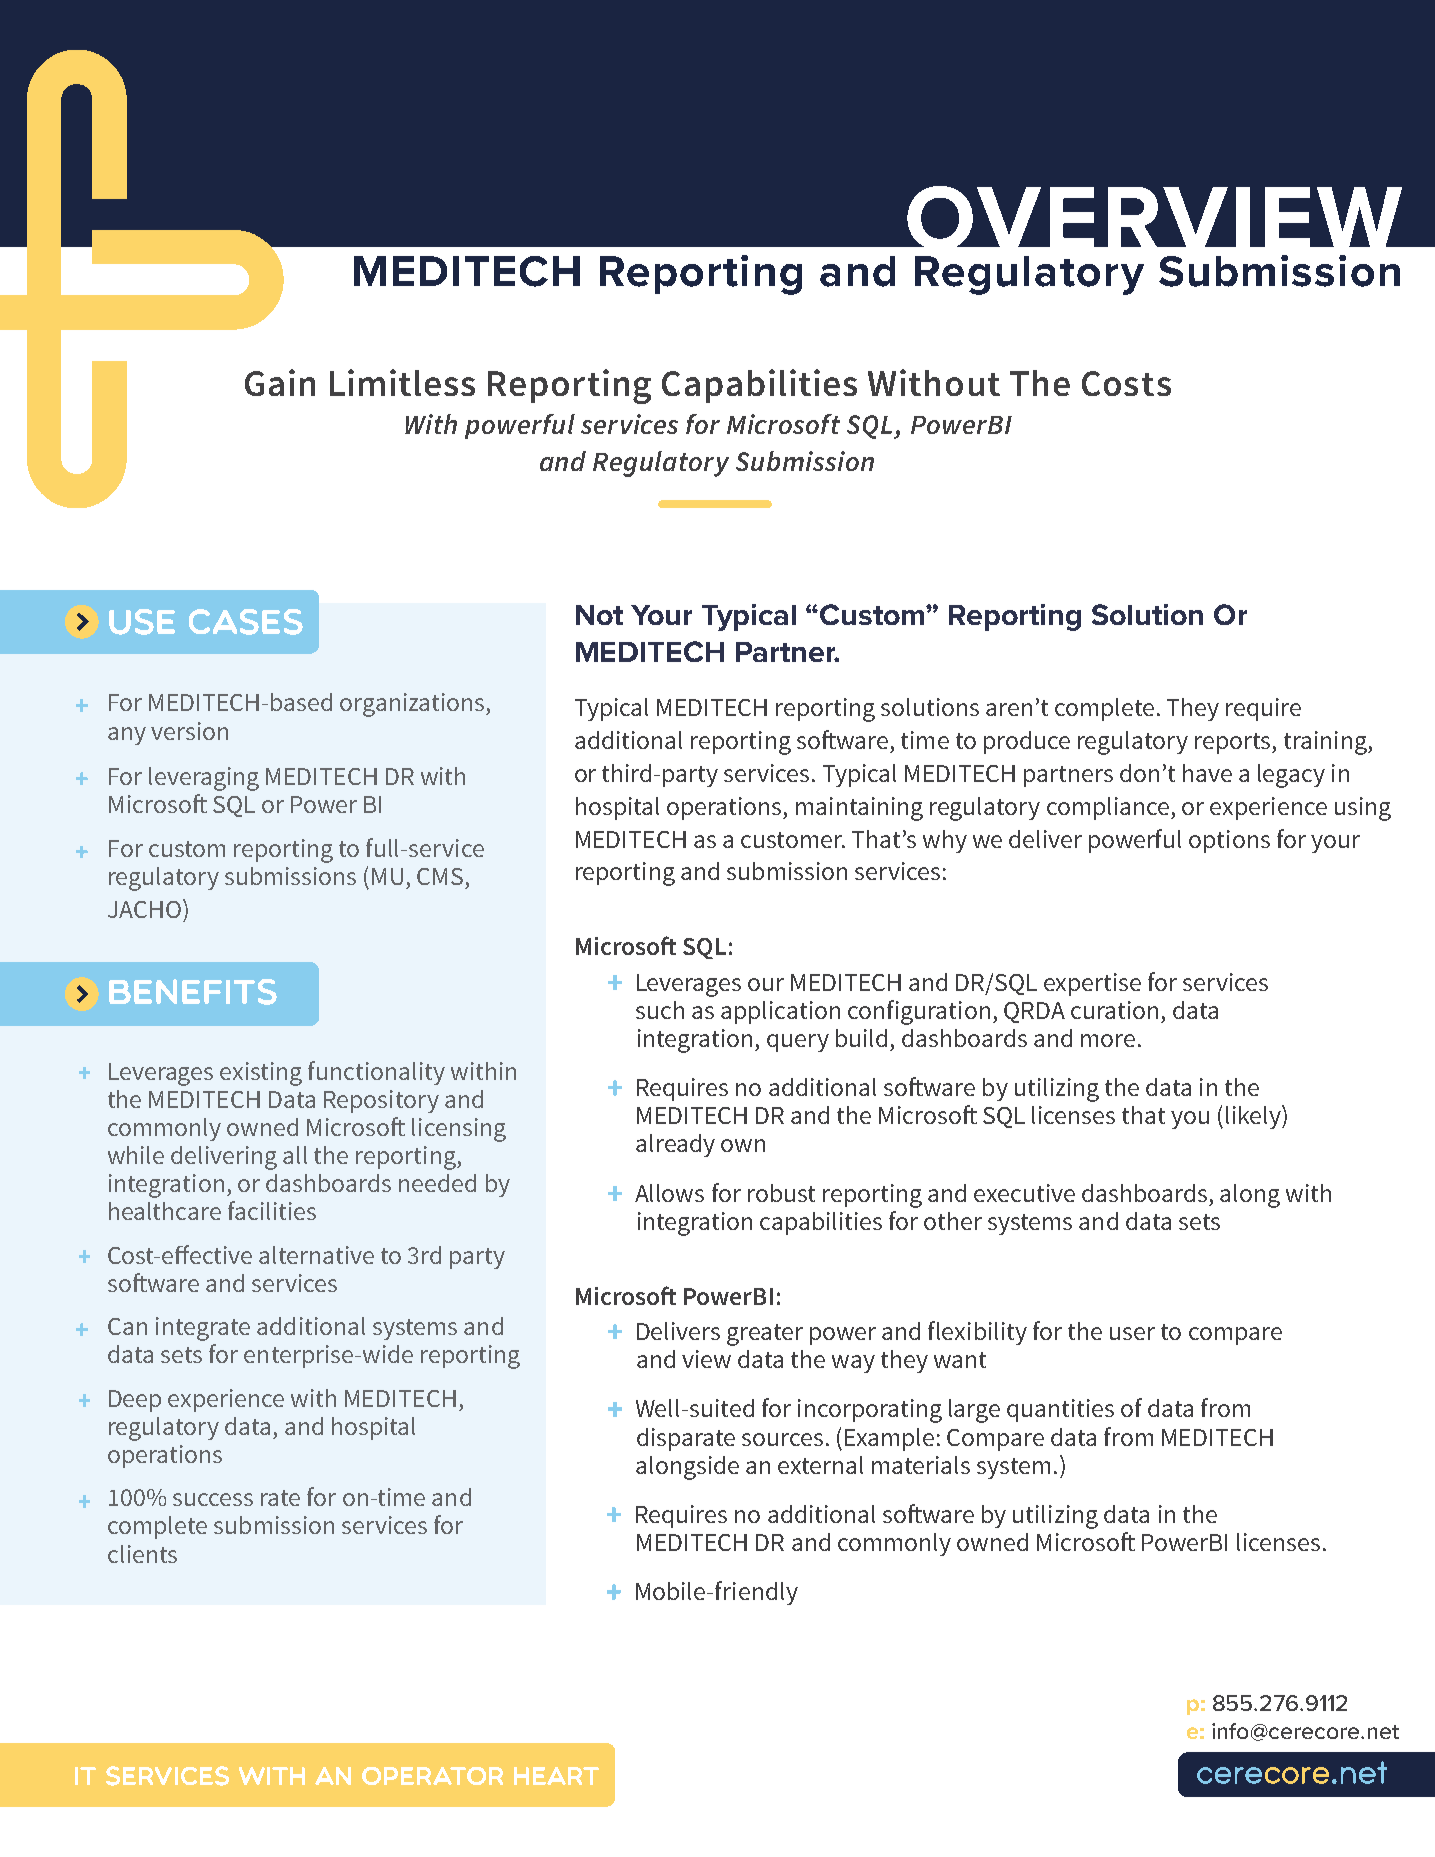 Image resolution: width=1435 pixels, height=1857 pixels. Describe the element at coordinates (1229, 841) in the screenshot. I see `options` at that location.
